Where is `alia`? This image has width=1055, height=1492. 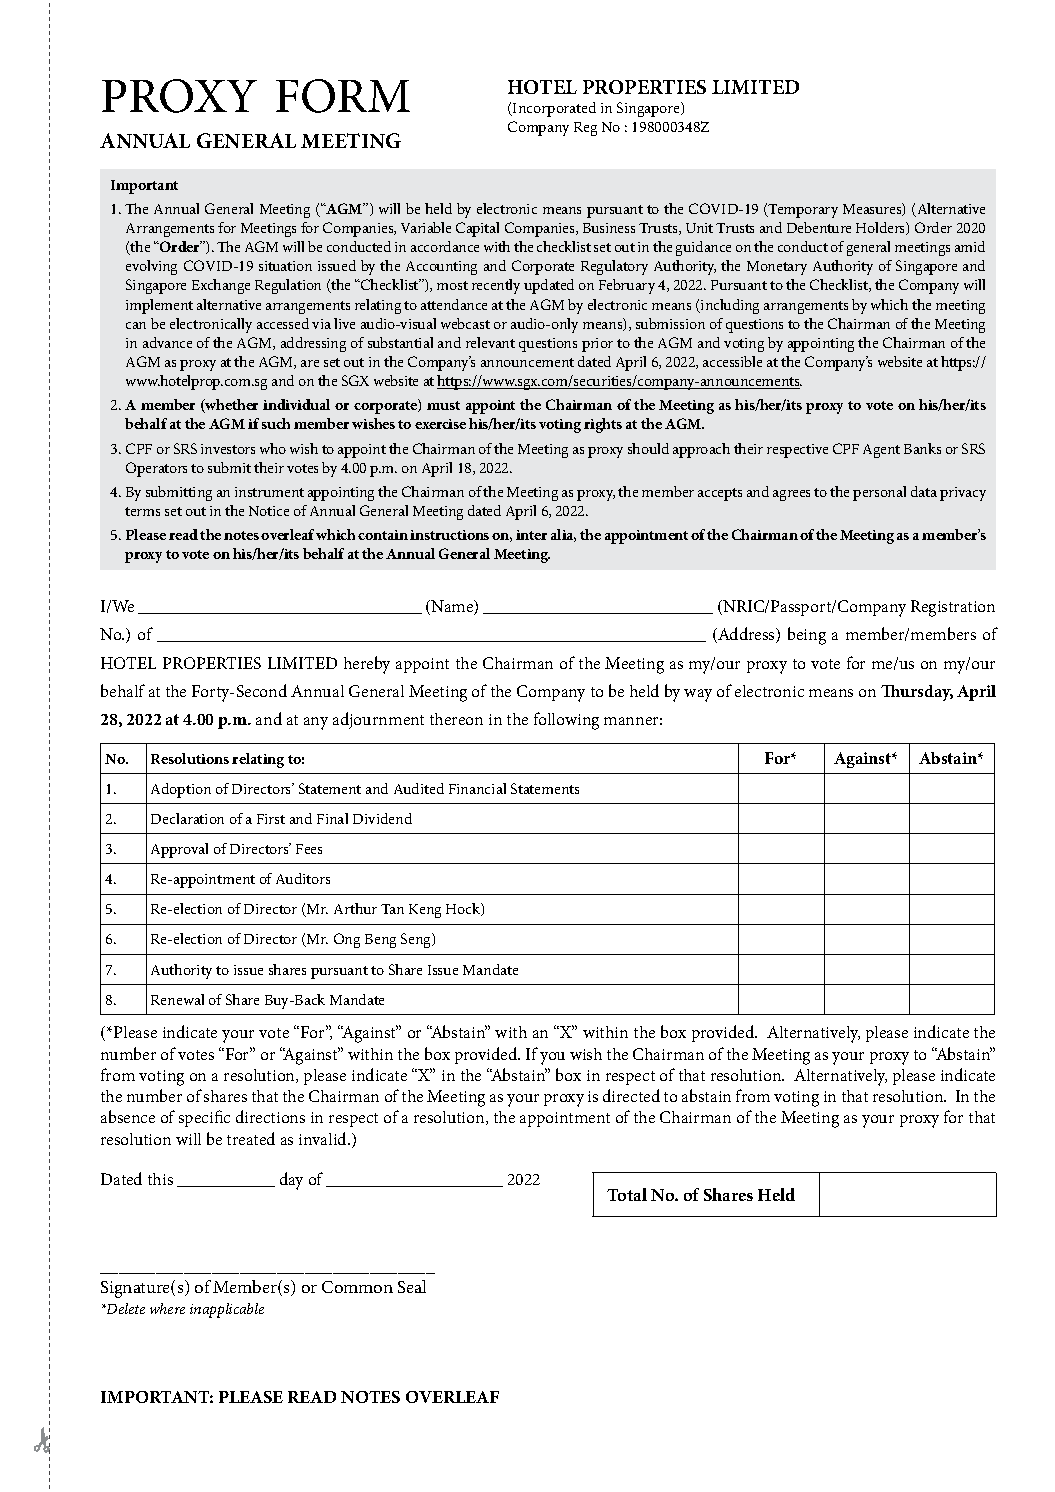 alia is located at coordinates (563, 535).
